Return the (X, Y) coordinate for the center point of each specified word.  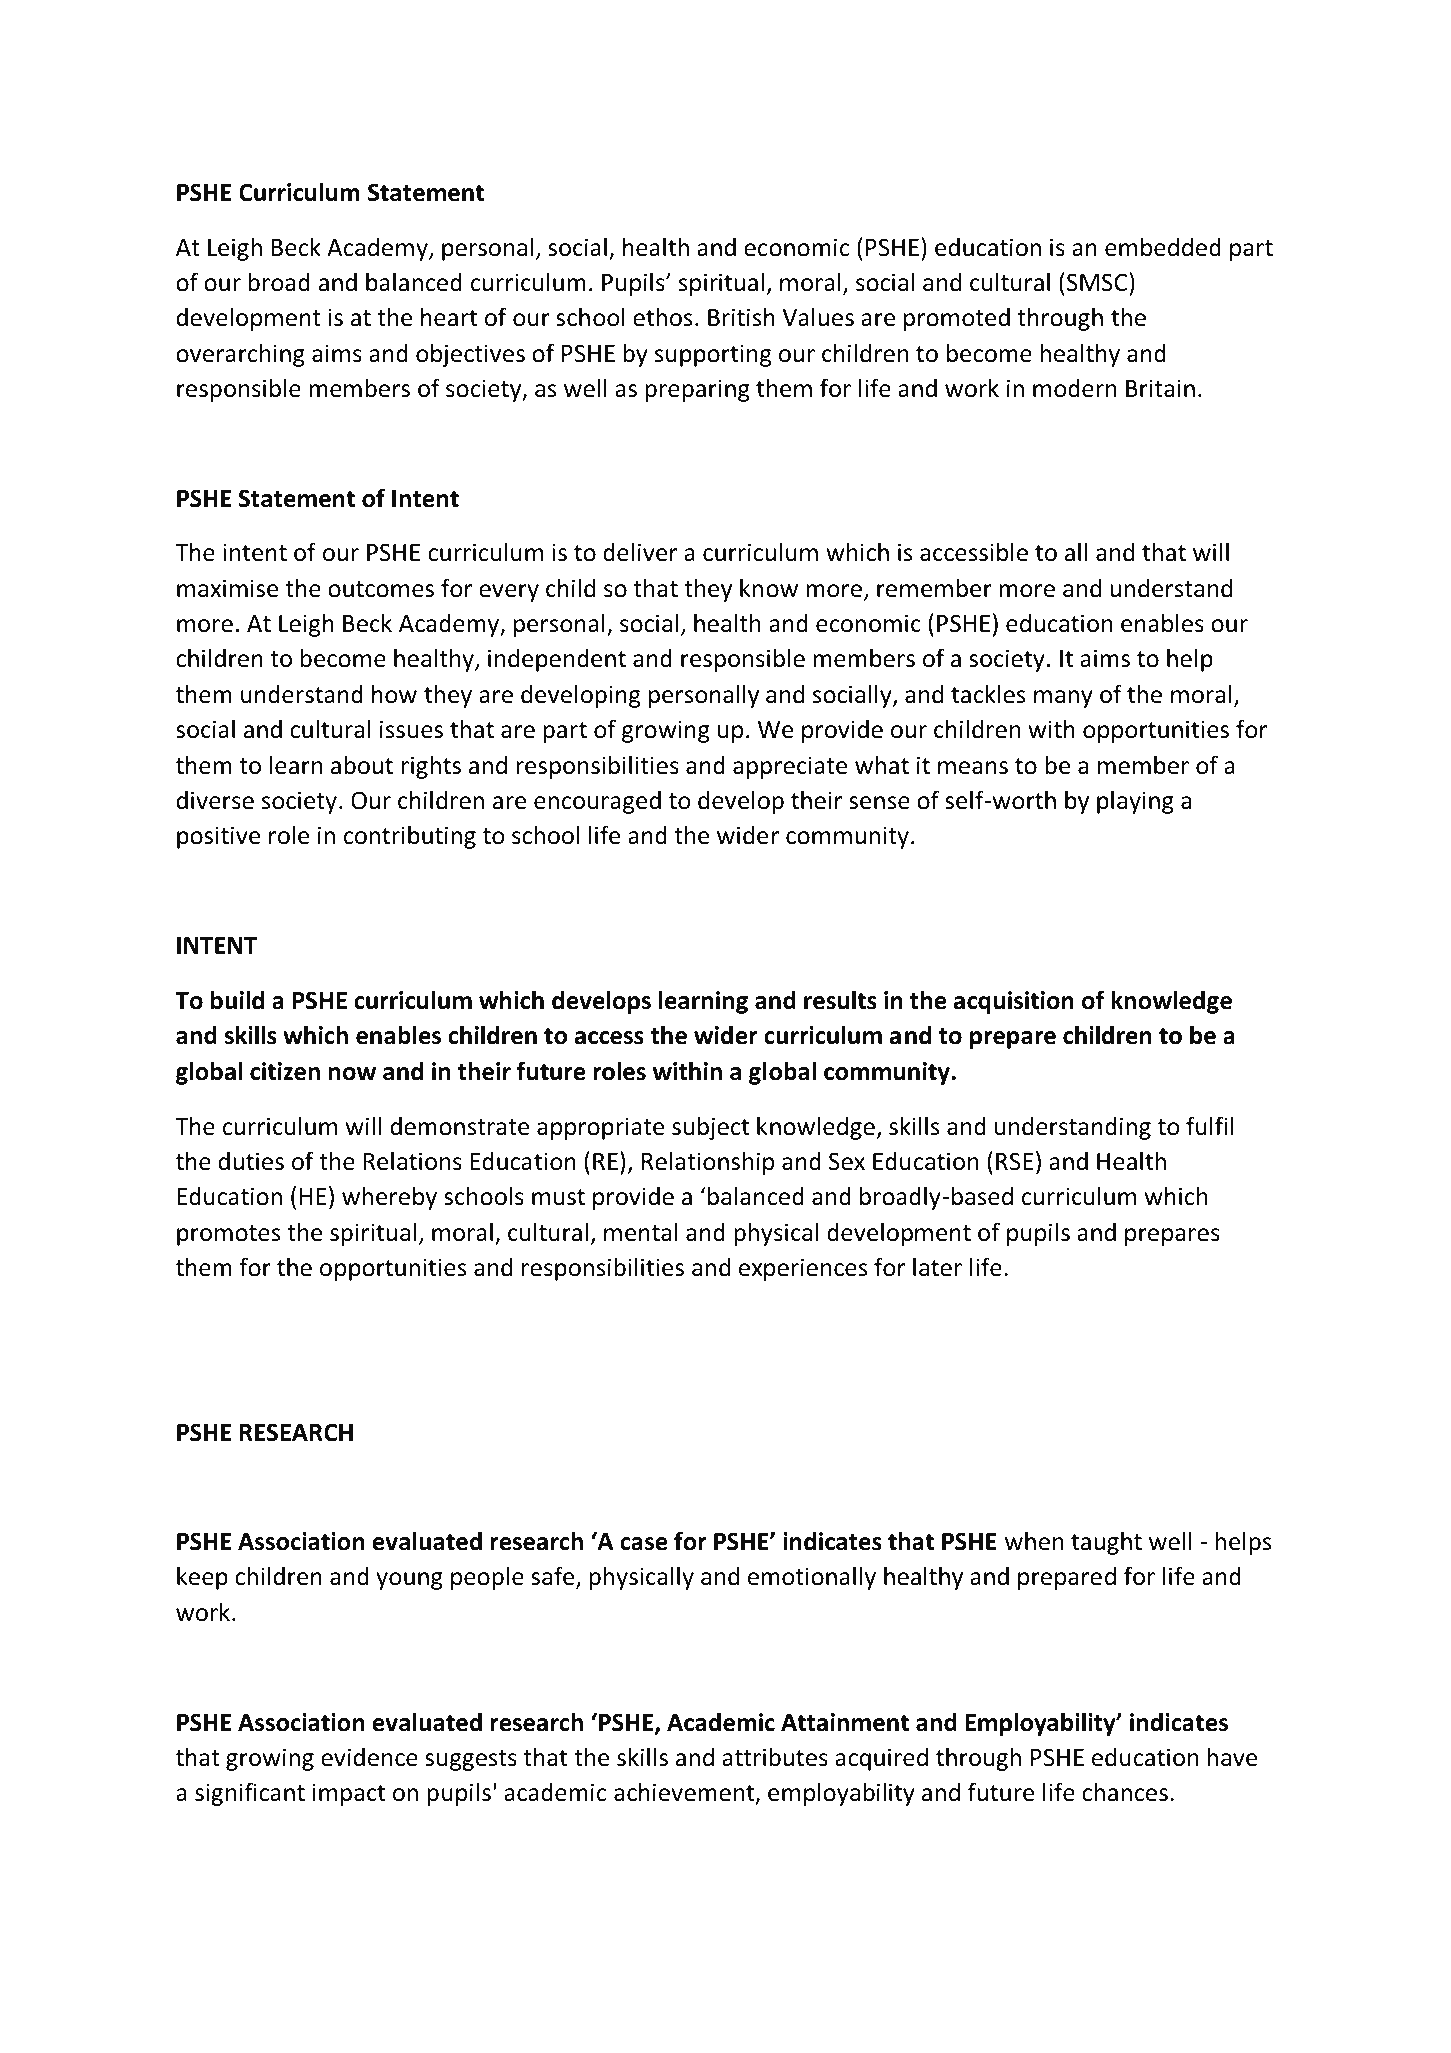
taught (1106, 1543)
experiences (803, 1269)
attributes (775, 1757)
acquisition (1014, 1002)
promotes (228, 1235)
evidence (369, 1757)
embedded (1163, 247)
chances (1125, 1792)
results (840, 1000)
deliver (640, 552)
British (741, 317)
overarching (240, 355)
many (1063, 699)
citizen (285, 1071)
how (394, 694)
